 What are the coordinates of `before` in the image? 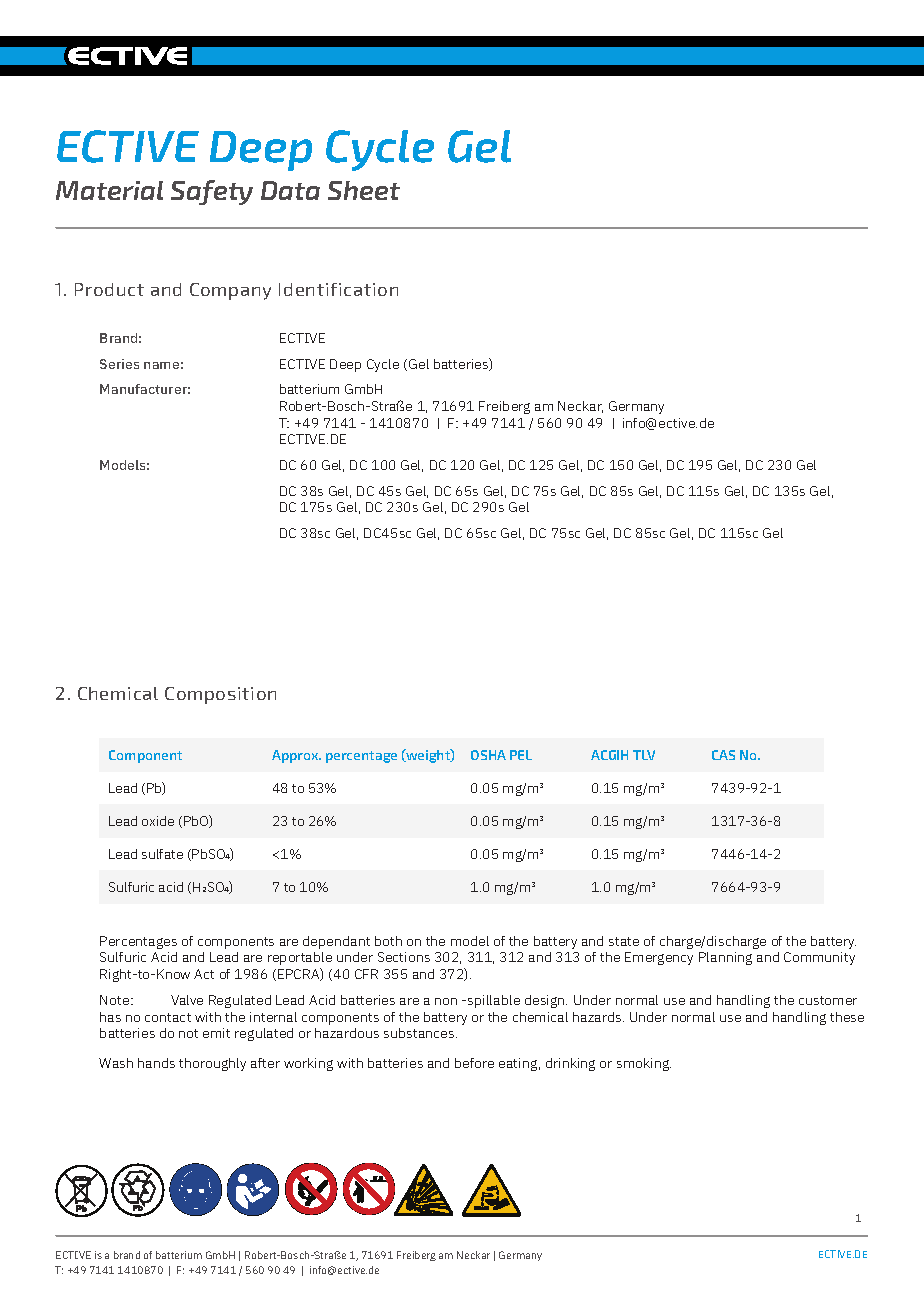 It's located at (474, 1063).
